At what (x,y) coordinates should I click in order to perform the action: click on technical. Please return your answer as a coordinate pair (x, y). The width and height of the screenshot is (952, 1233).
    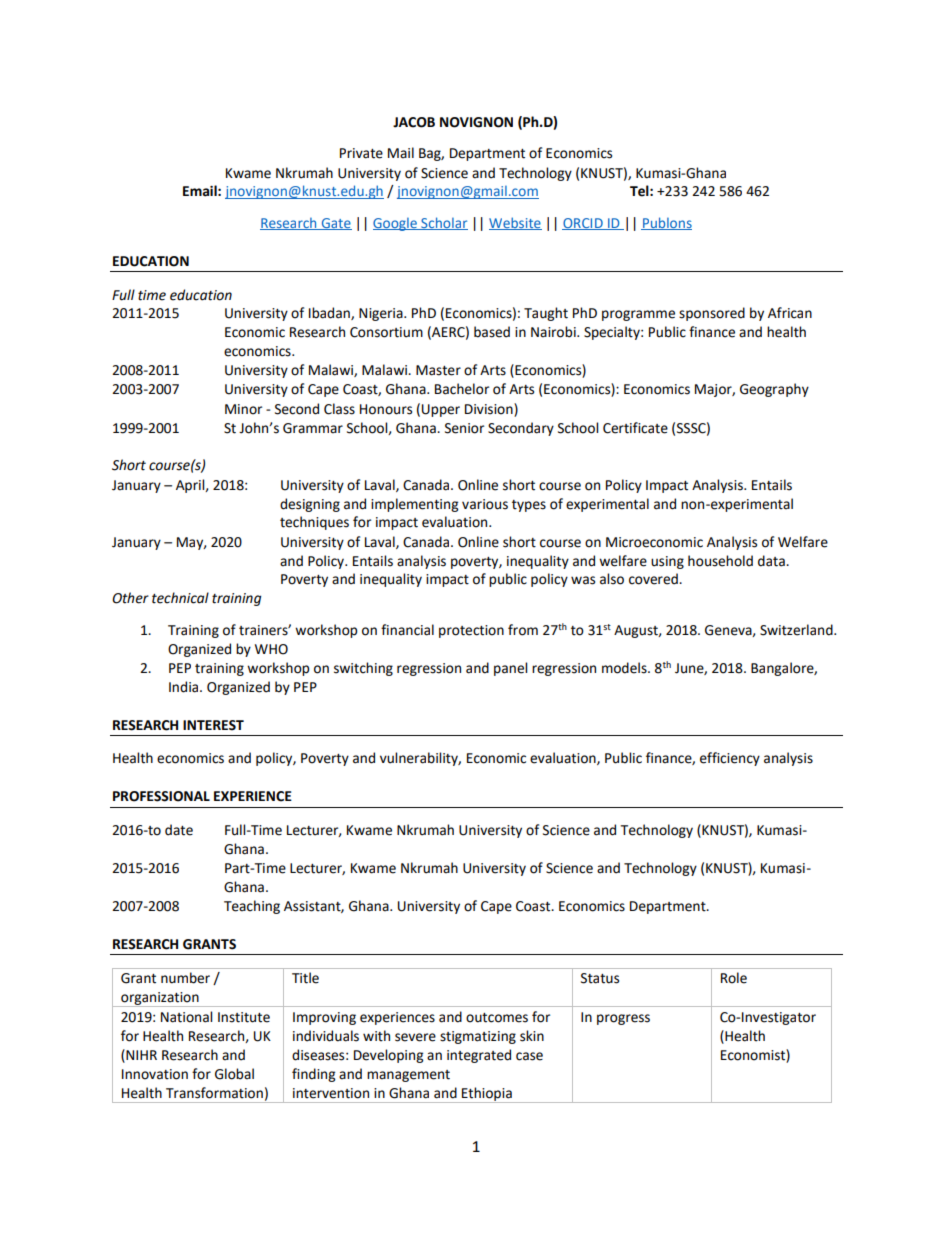
    Looking at the image, I should click on (180, 598).
